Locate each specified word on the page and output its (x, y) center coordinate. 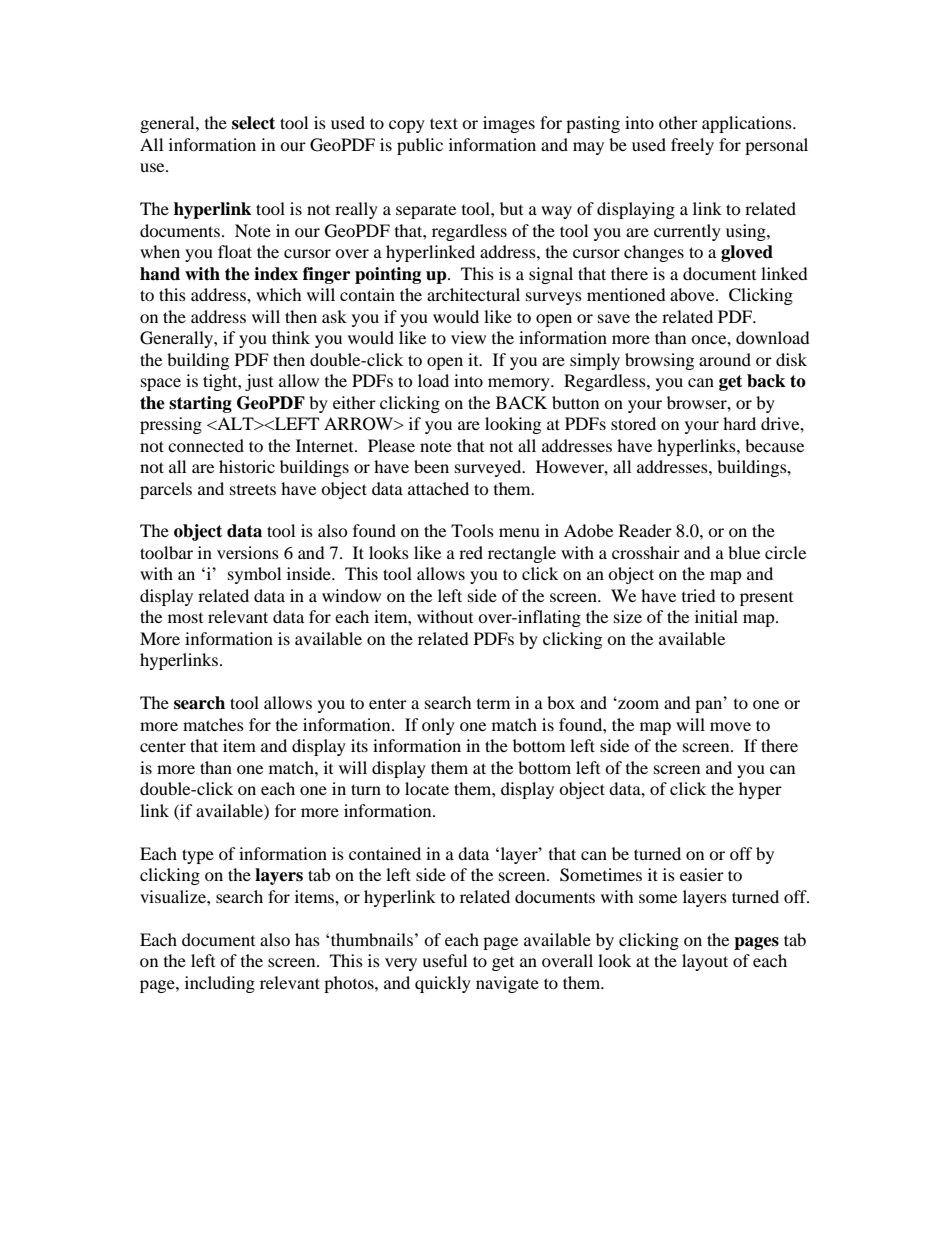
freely (692, 146)
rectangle (522, 554)
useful (444, 960)
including (220, 984)
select (253, 123)
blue (744, 552)
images (509, 124)
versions (248, 552)
